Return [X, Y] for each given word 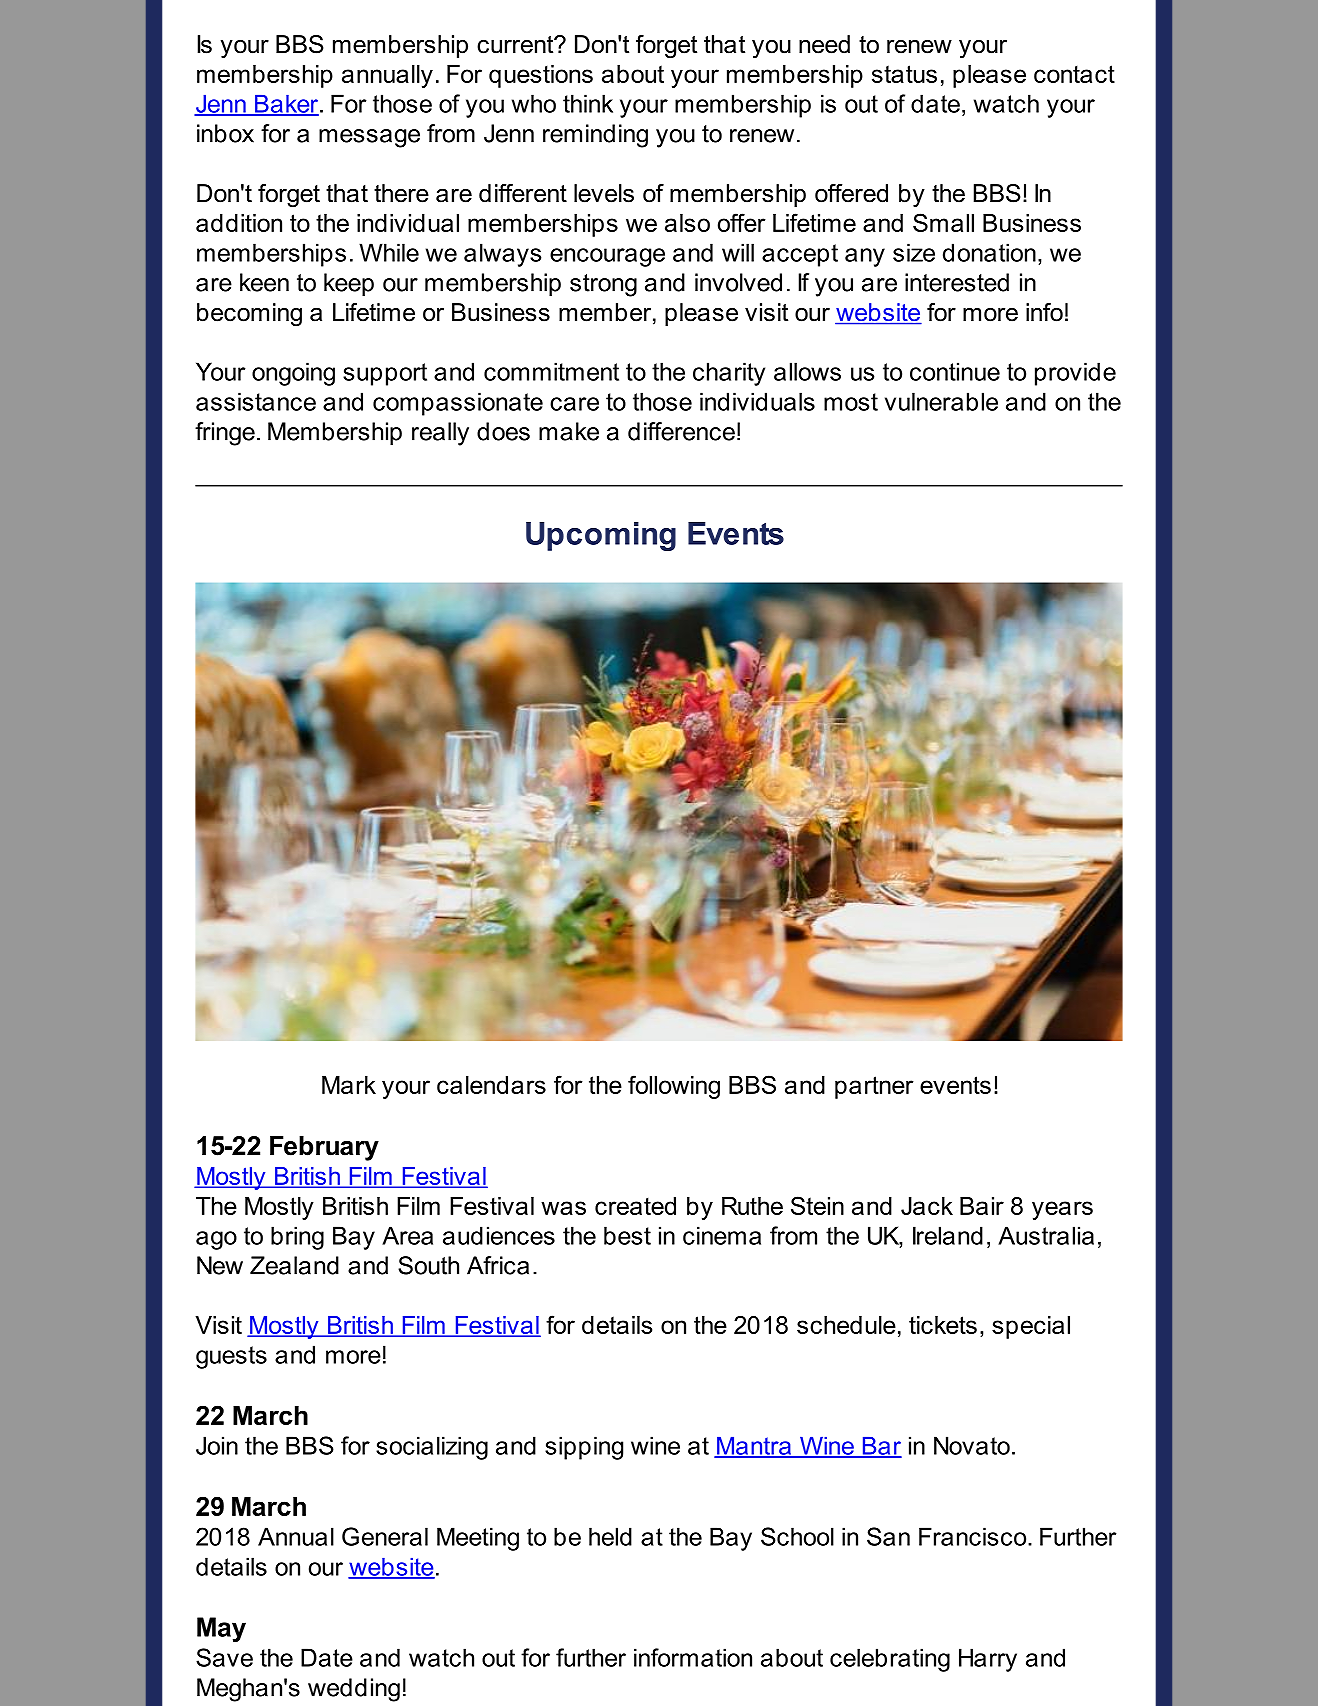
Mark [349, 1085]
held [610, 1536]
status [904, 74]
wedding [354, 1690]
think [588, 103]
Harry [988, 1660]
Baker [287, 105]
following [674, 1087]
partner [874, 1087]
